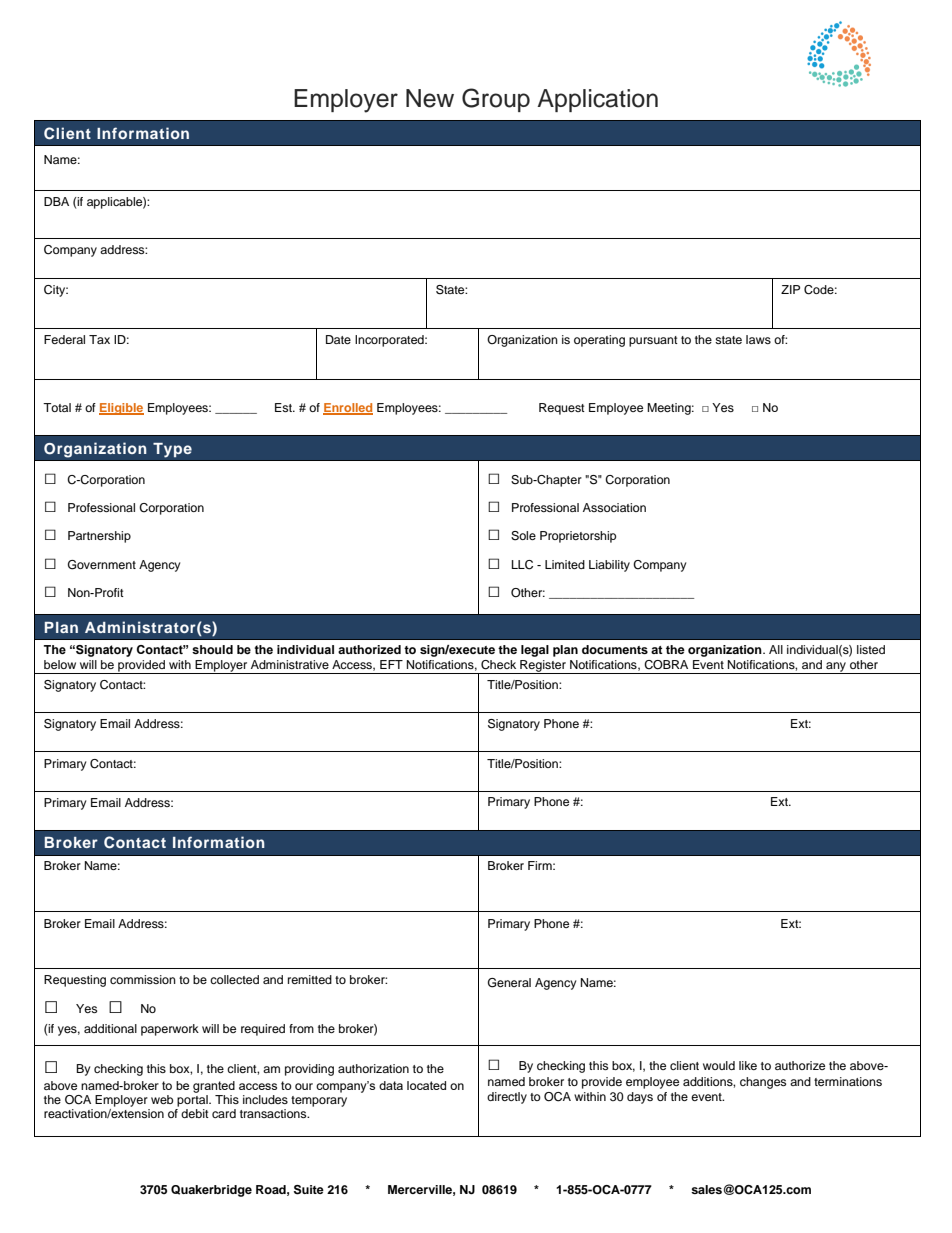 The width and height of the screenshot is (952, 1233). What do you see at coordinates (195, 1113) in the screenshot?
I see `debit` at bounding box center [195, 1113].
